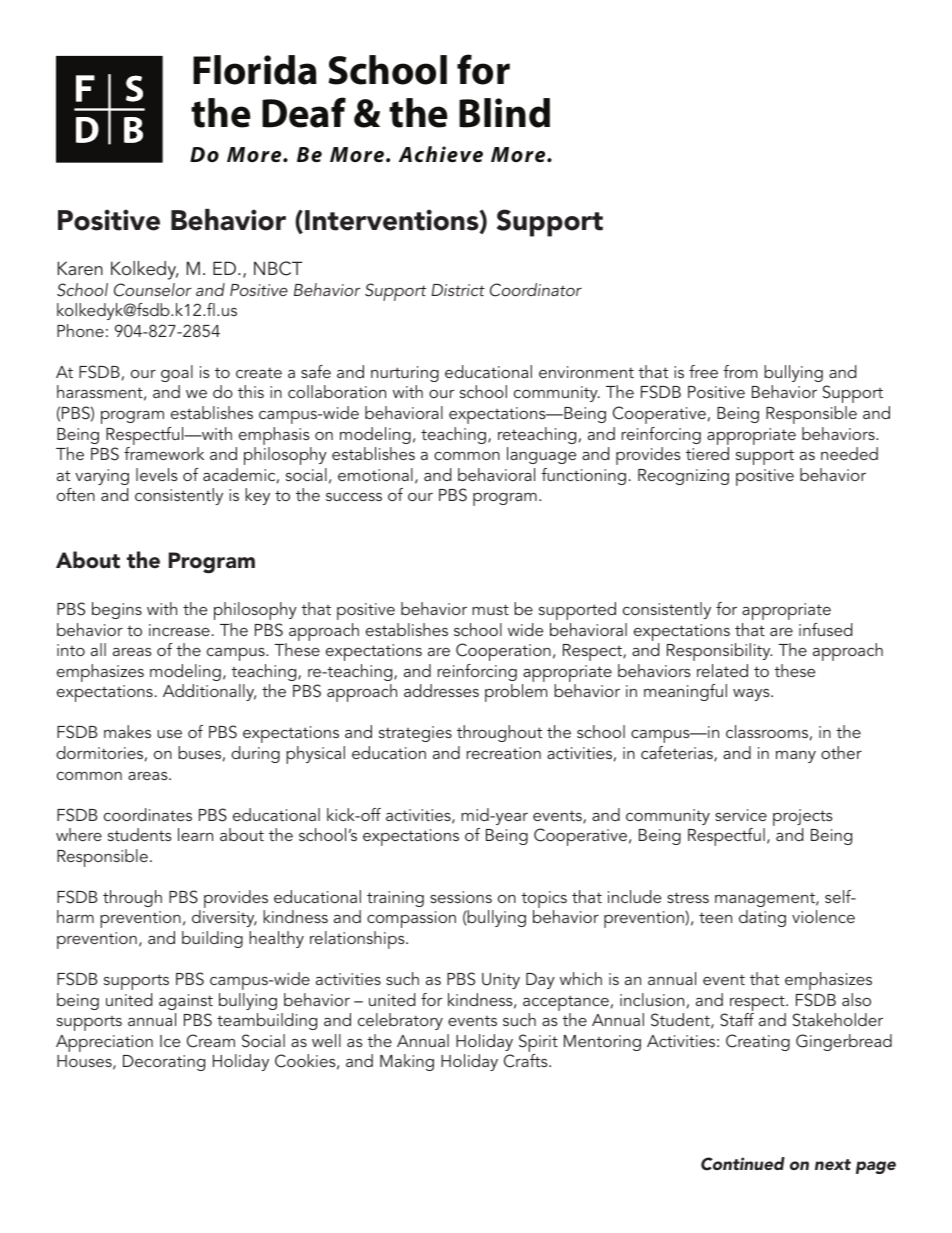 The image size is (952, 1233). Describe the element at coordinates (504, 113) in the screenshot. I see `Blind` at that location.
